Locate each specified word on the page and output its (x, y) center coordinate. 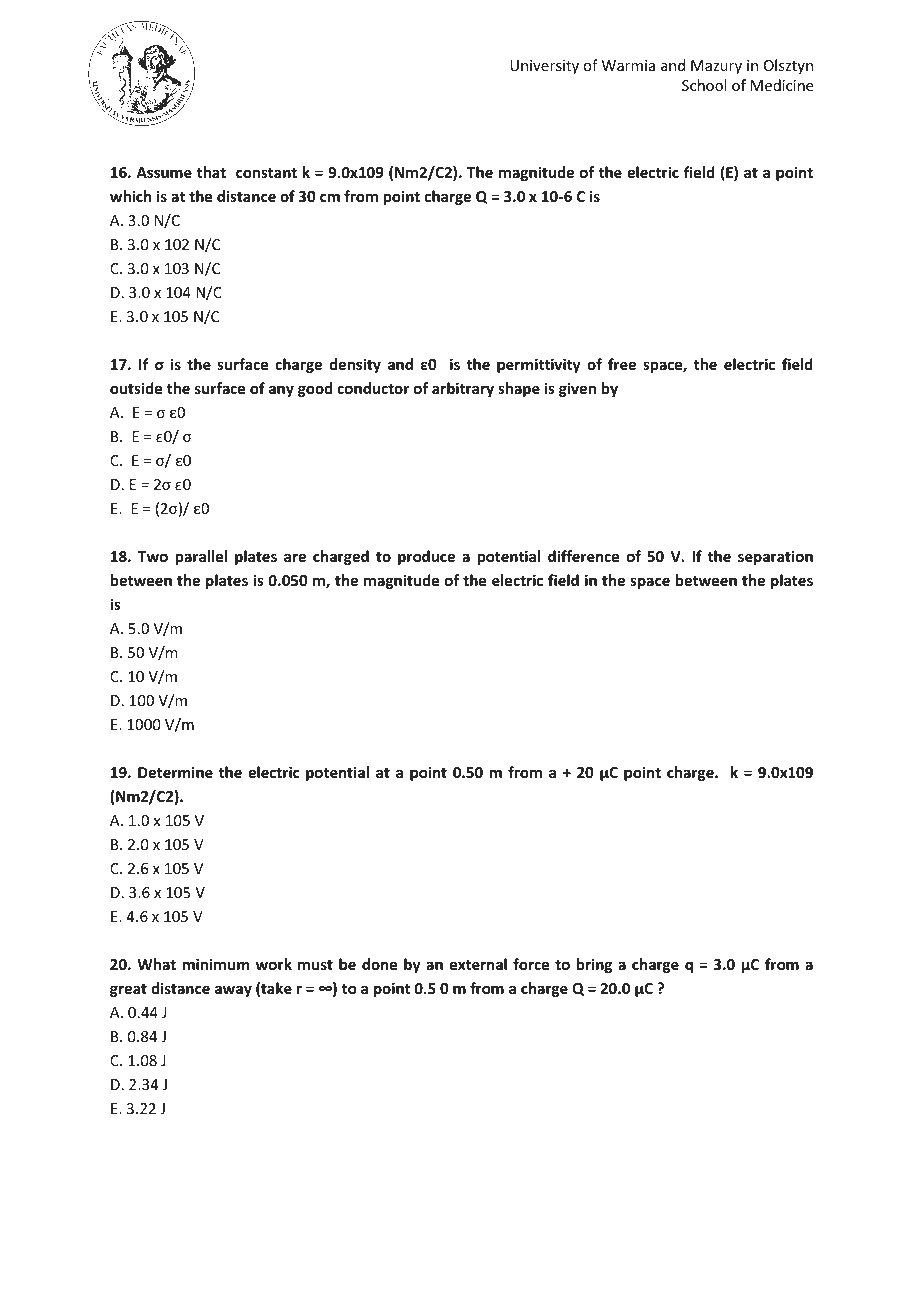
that (211, 172)
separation (775, 557)
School (704, 85)
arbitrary (463, 389)
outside (136, 388)
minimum (216, 964)
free (622, 364)
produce (426, 557)
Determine (175, 772)
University (544, 67)
